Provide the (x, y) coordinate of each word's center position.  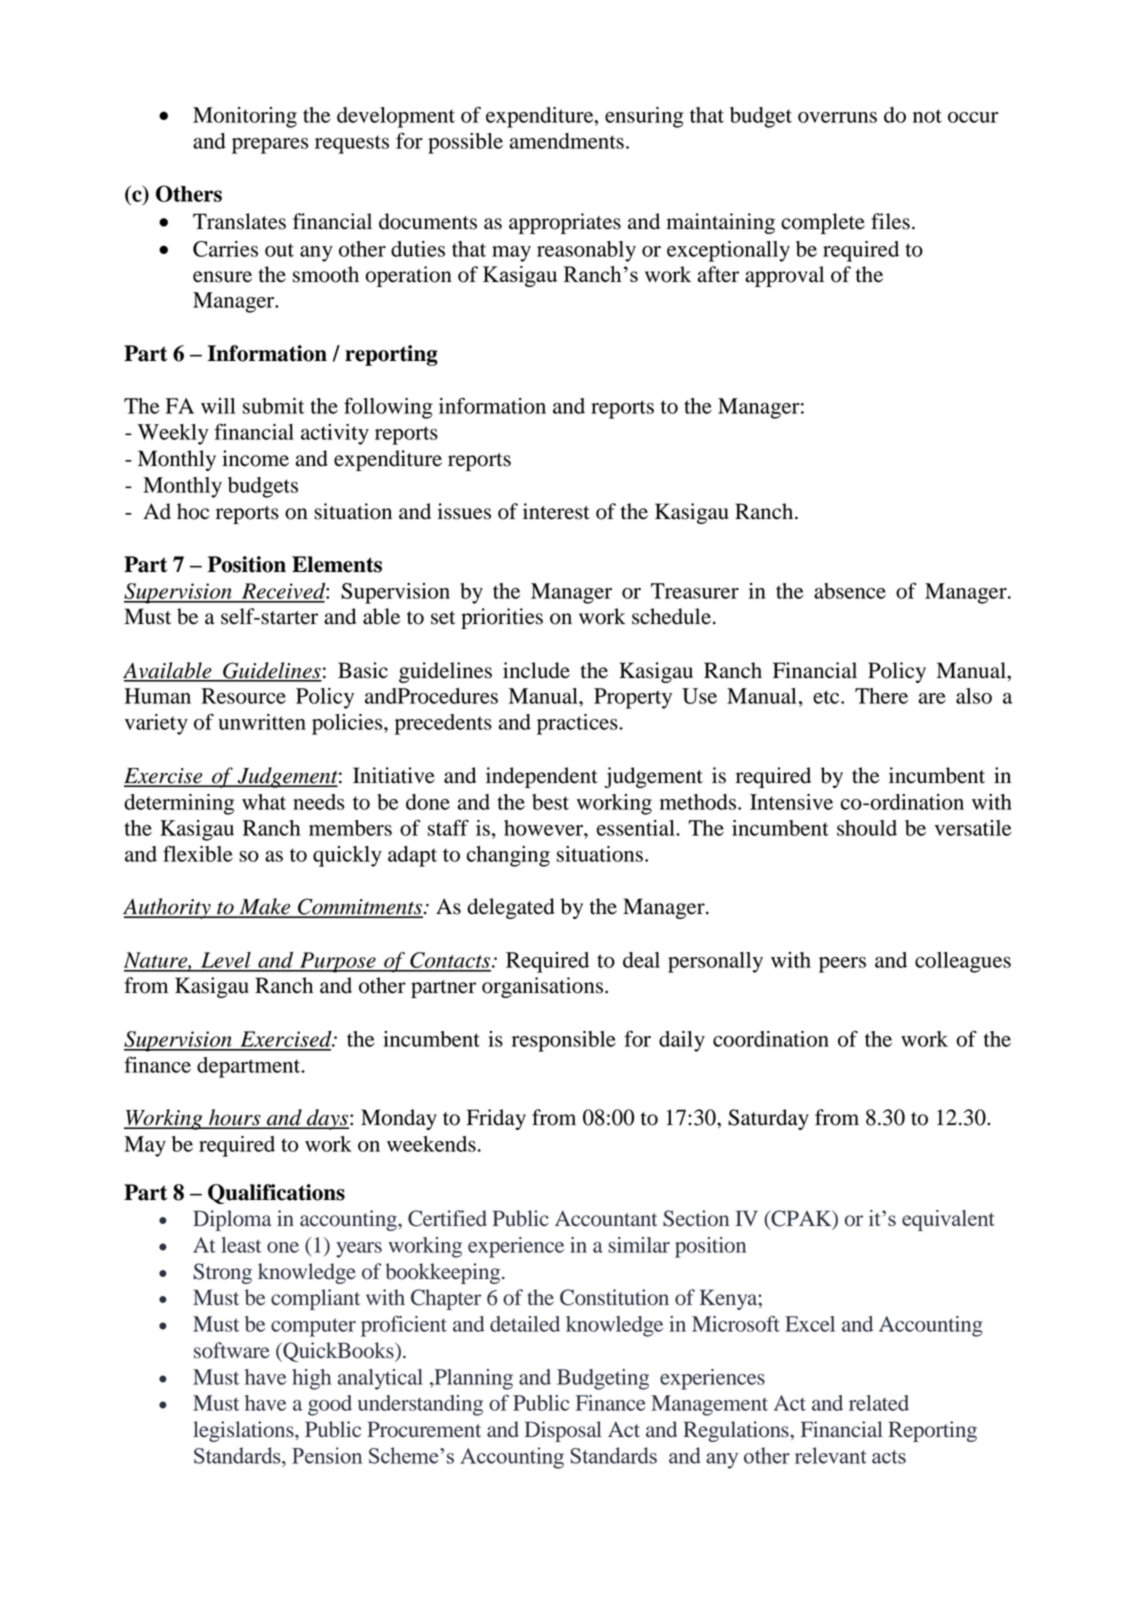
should (867, 828)
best (550, 802)
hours (235, 1118)
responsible (564, 1041)
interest (556, 511)
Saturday (768, 1119)
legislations (244, 1431)
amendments (566, 141)
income (255, 458)
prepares (270, 146)
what (264, 802)
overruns (837, 117)
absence (850, 591)
